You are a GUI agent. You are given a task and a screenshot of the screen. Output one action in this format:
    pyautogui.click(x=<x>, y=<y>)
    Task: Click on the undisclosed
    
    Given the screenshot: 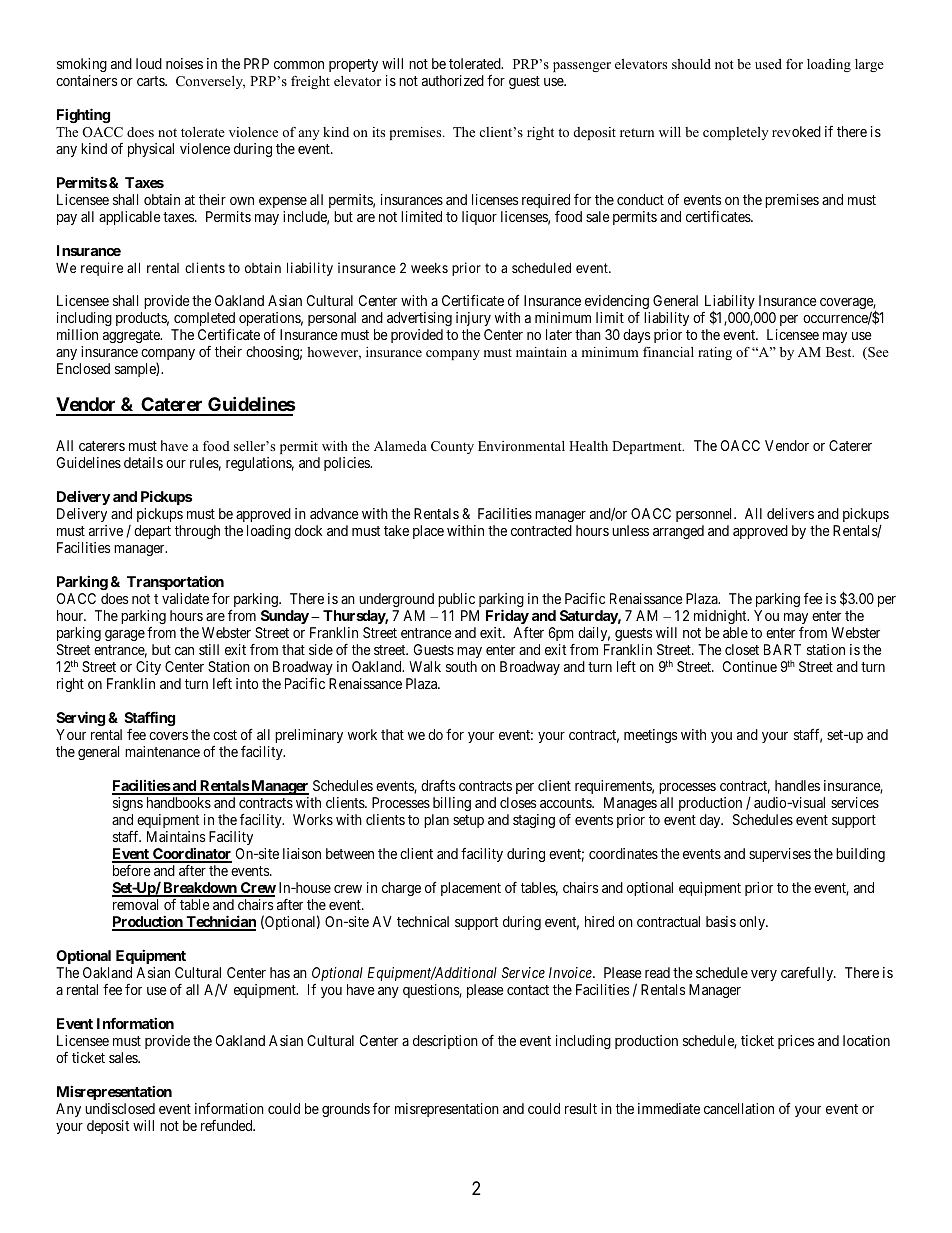 What is the action you would take?
    pyautogui.click(x=120, y=1108)
